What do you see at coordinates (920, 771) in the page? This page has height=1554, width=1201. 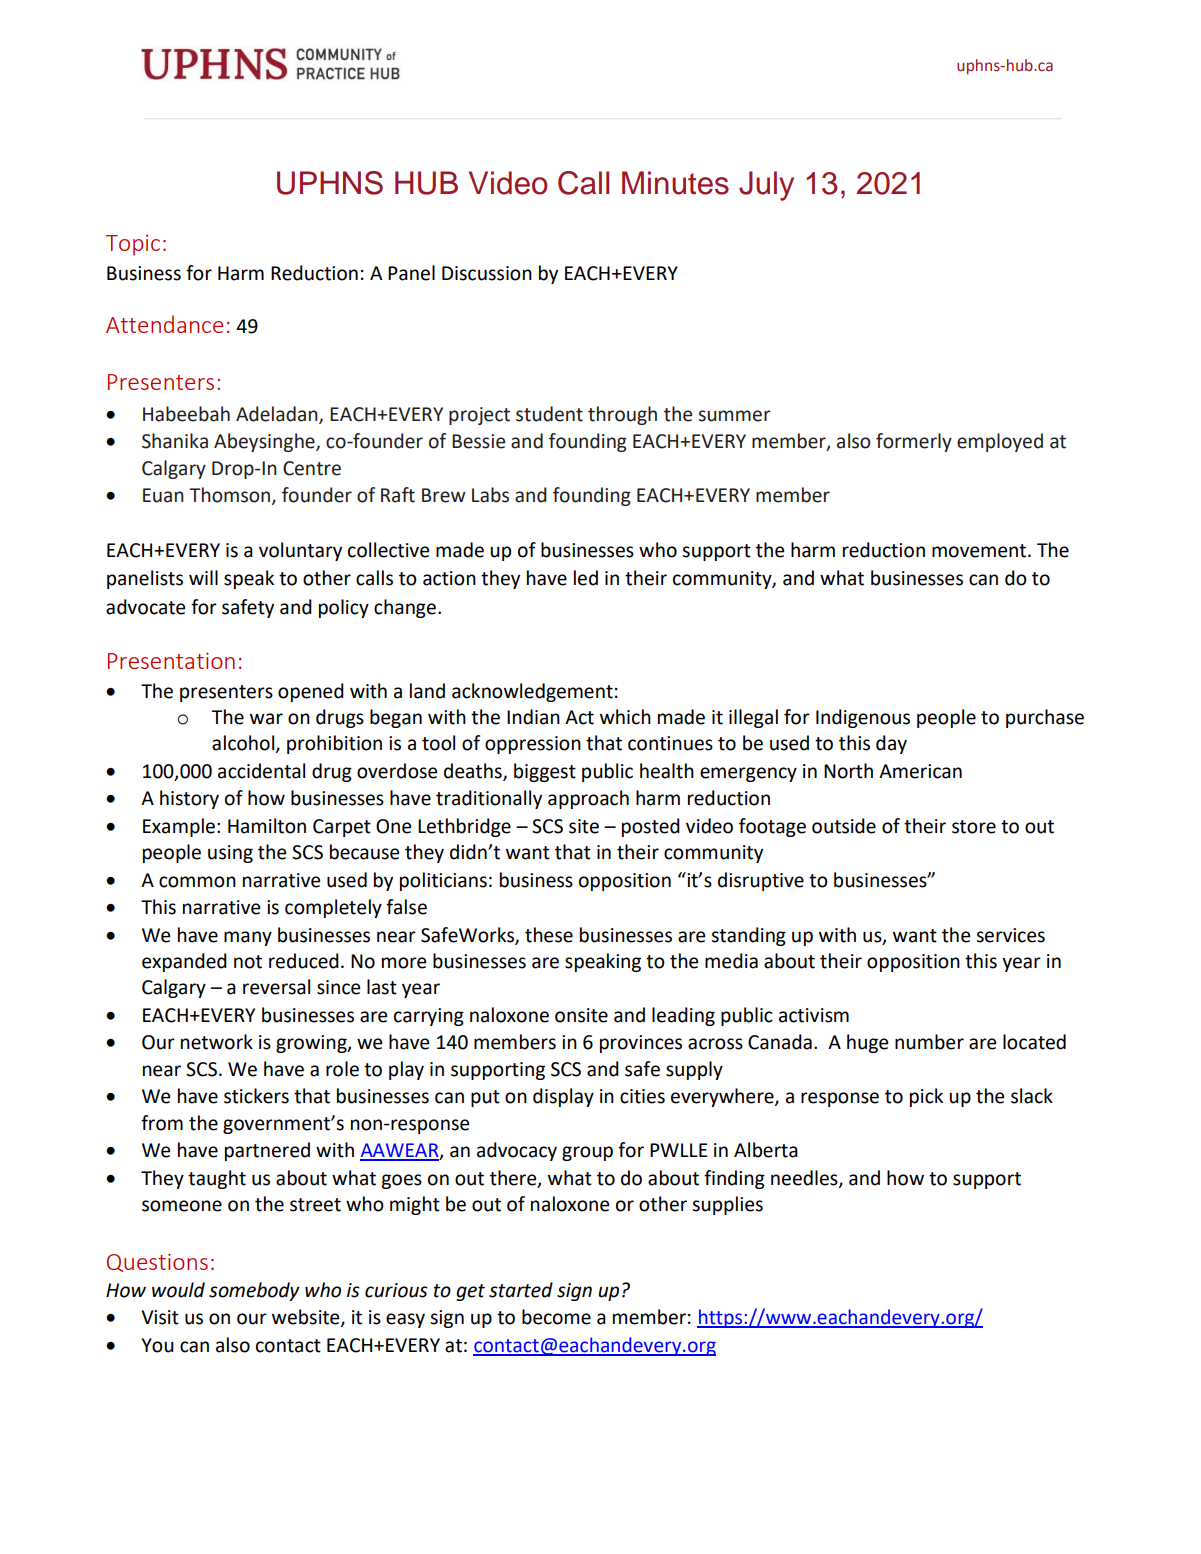 I see `American` at bounding box center [920, 771].
